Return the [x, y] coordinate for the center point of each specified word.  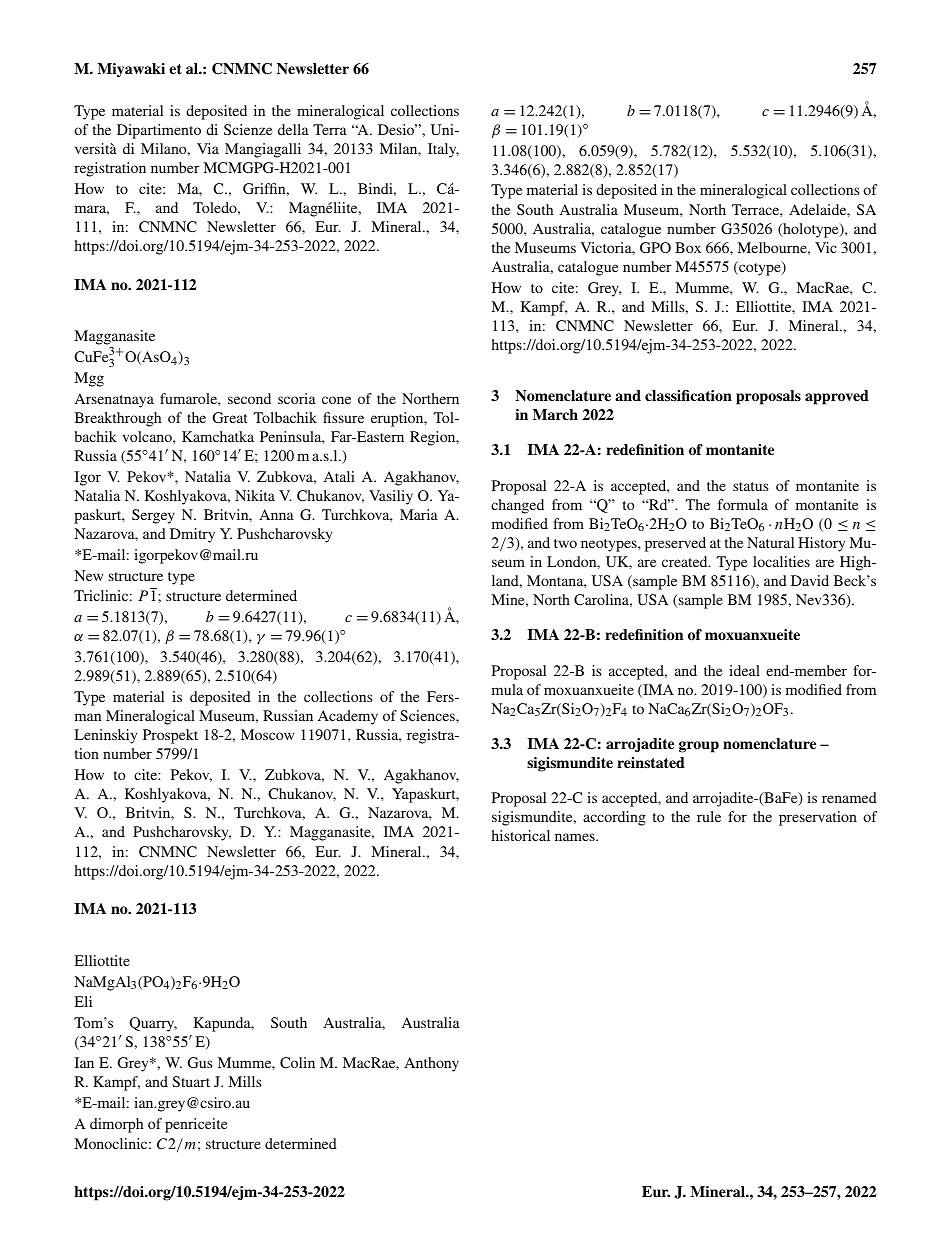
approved [837, 397]
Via [208, 148]
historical [521, 835]
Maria [419, 514]
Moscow [267, 734]
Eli [83, 1001]
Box [688, 247]
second [249, 398]
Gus [200, 1062]
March [555, 414]
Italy [443, 150]
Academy [348, 717]
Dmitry [192, 535]
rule [709, 816]
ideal [744, 670]
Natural [770, 542]
